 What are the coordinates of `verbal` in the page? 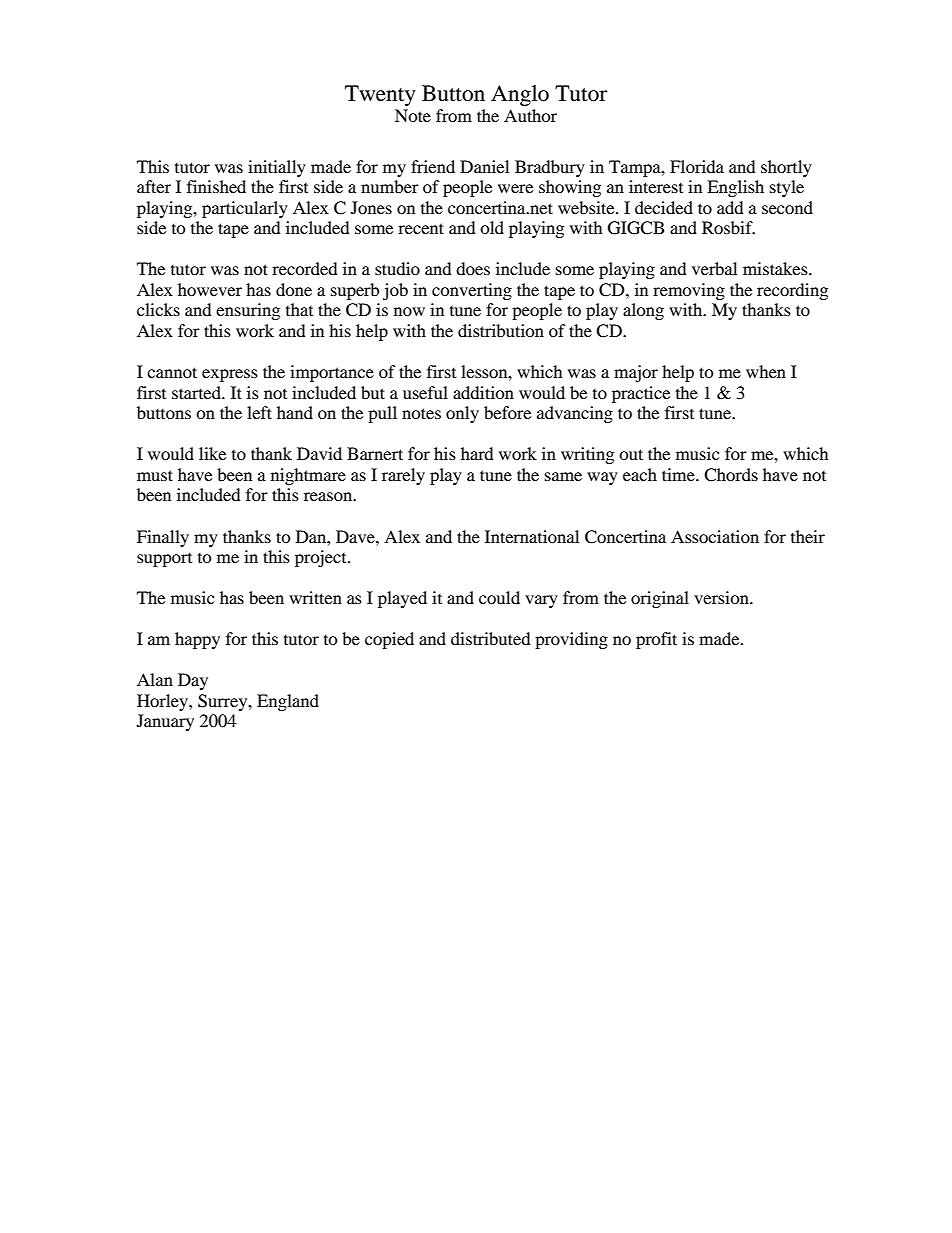 It's located at (714, 268).
